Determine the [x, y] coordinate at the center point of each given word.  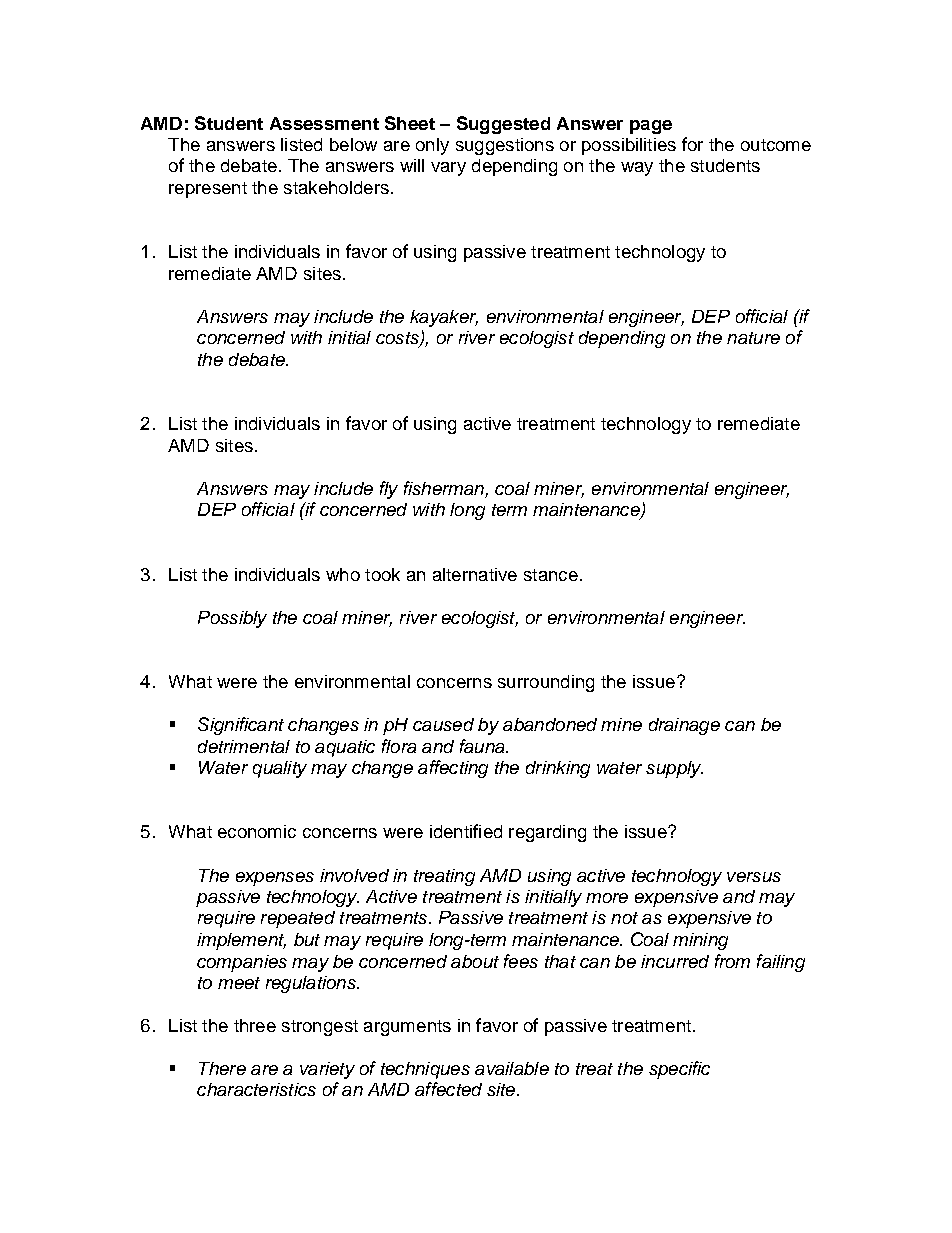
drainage [684, 726]
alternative [475, 574]
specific [679, 1070]
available [512, 1068]
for [692, 144]
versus [754, 877]
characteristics [256, 1089]
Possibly [232, 619]
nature [753, 338]
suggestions [505, 146]
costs [398, 339]
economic [257, 831]
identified [466, 831]
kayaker [444, 318]
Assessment [324, 123]
